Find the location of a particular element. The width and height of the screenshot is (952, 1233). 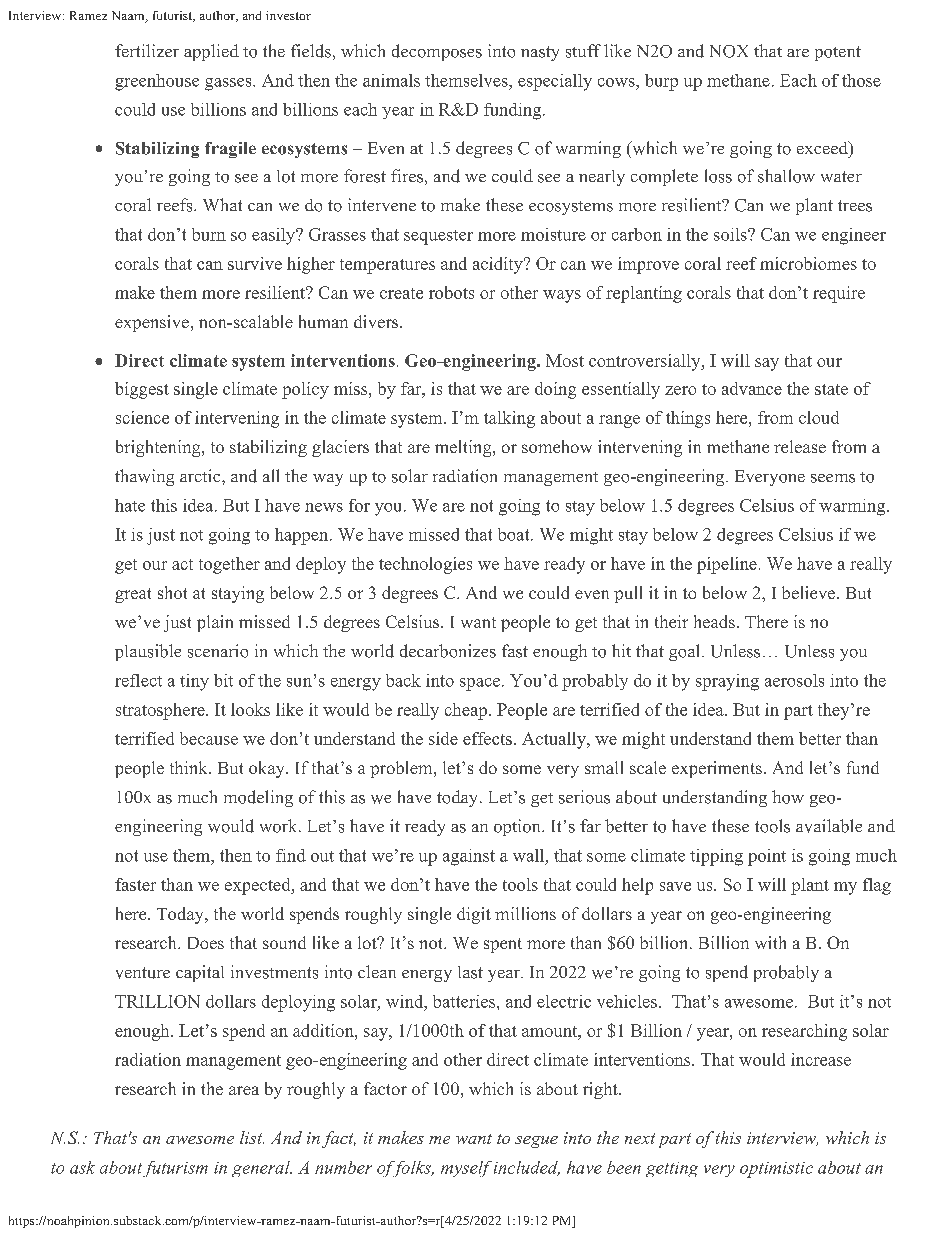

decomposes is located at coordinates (437, 52).
